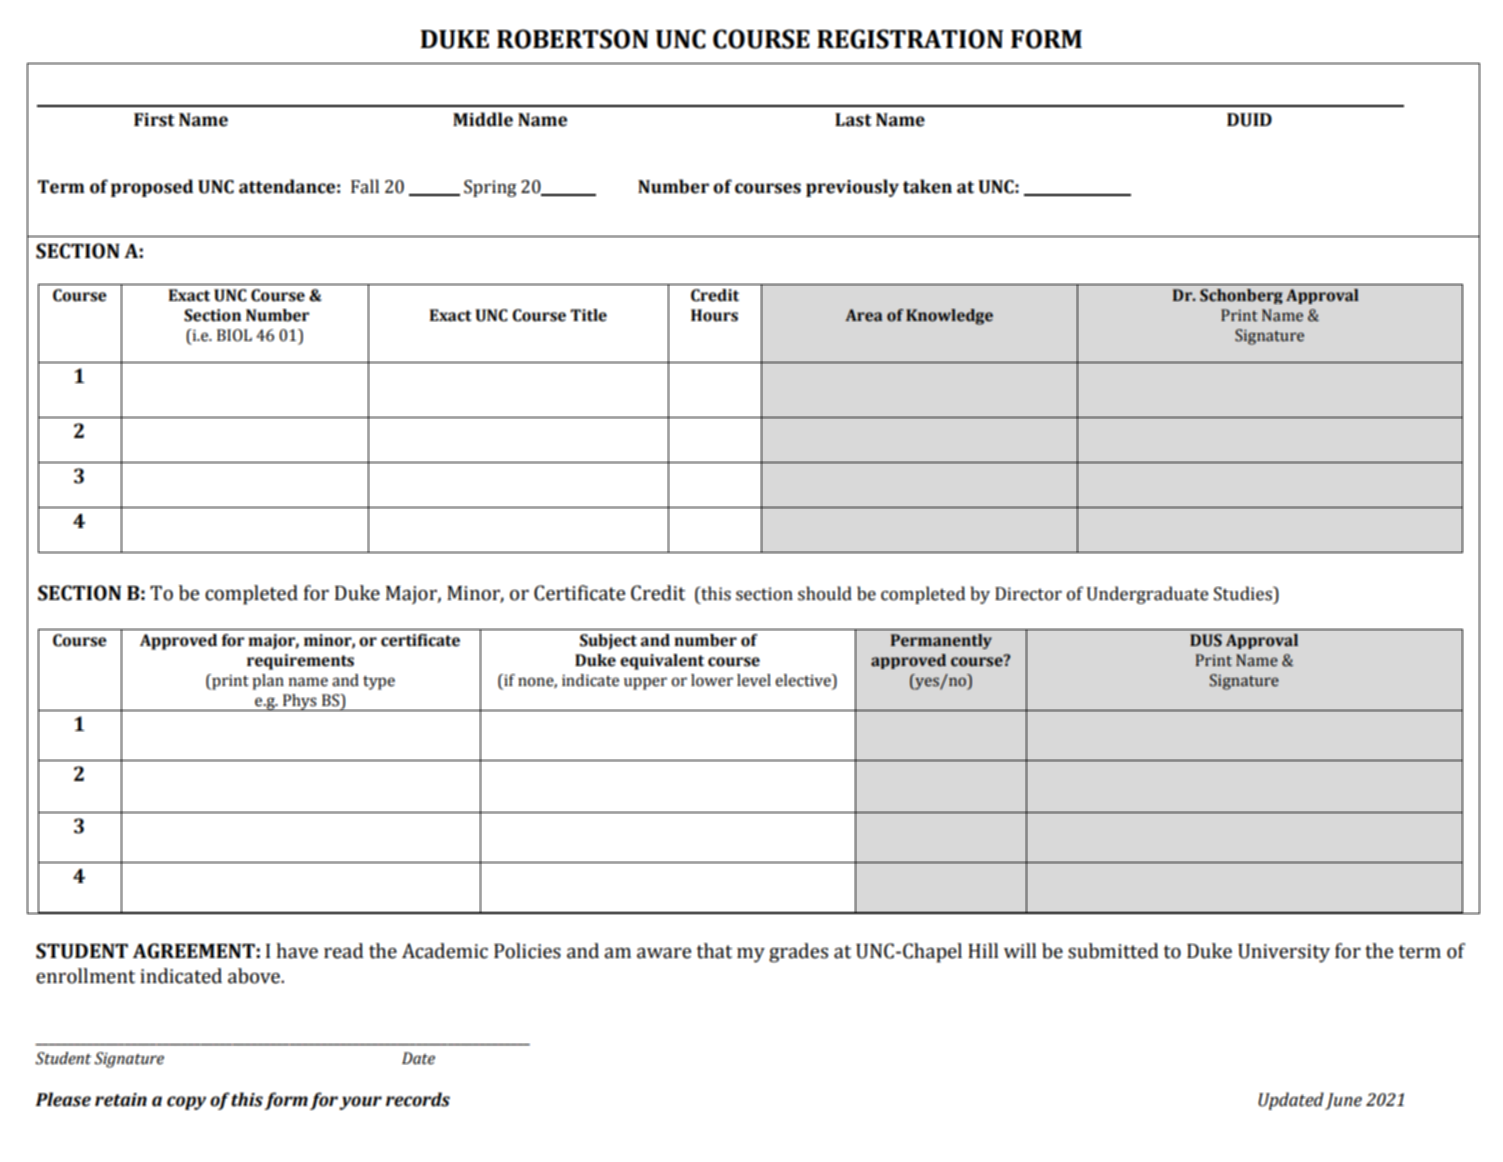 This screenshot has height=1162, width=1503. What do you see at coordinates (154, 120) in the screenshot?
I see `First` at bounding box center [154, 120].
